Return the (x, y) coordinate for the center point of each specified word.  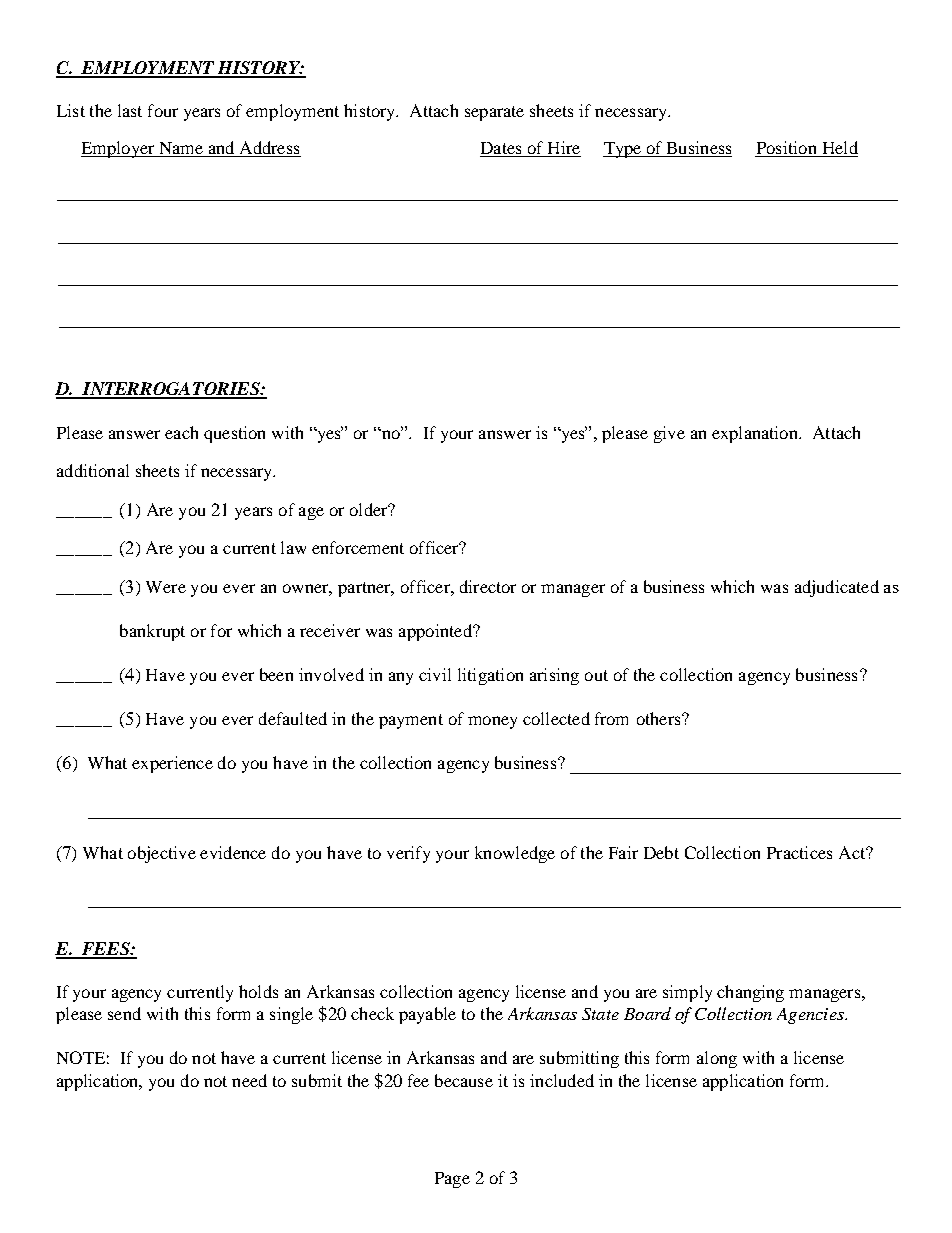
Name (181, 148)
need (249, 1080)
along (717, 1059)
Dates (501, 148)
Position (786, 147)
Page (452, 1180)
